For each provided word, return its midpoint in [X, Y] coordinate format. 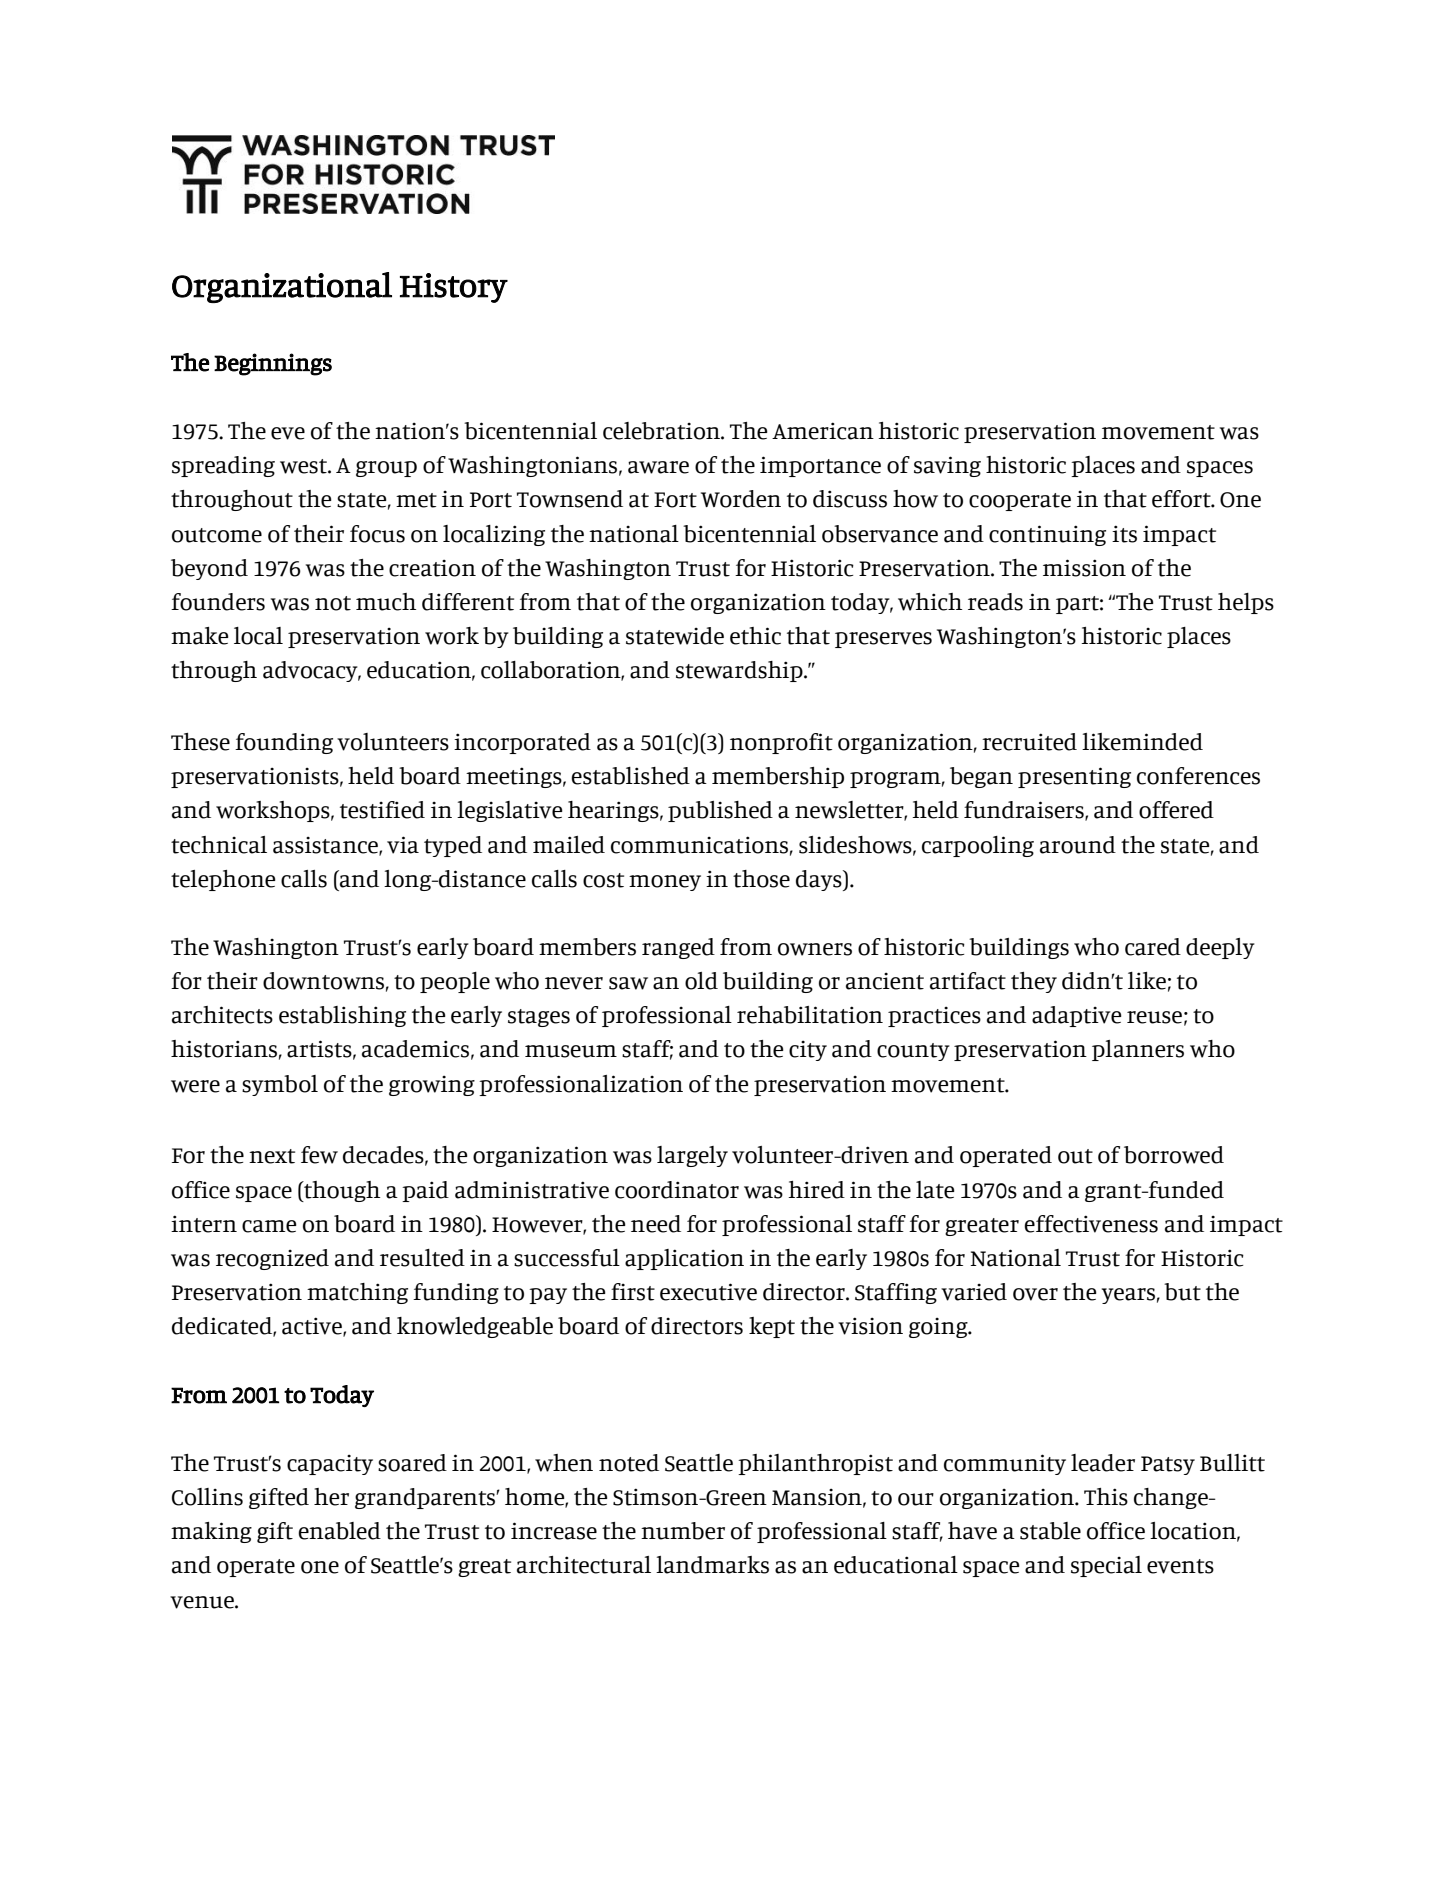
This [1106, 1497]
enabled [339, 1531]
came [269, 1226]
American [823, 431]
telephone [223, 880]
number [683, 1531]
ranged [678, 948]
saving [947, 466]
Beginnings [273, 364]
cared [1153, 947]
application [684, 1259]
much [386, 602]
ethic [755, 636]
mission [1084, 568]
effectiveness [1091, 1224]
